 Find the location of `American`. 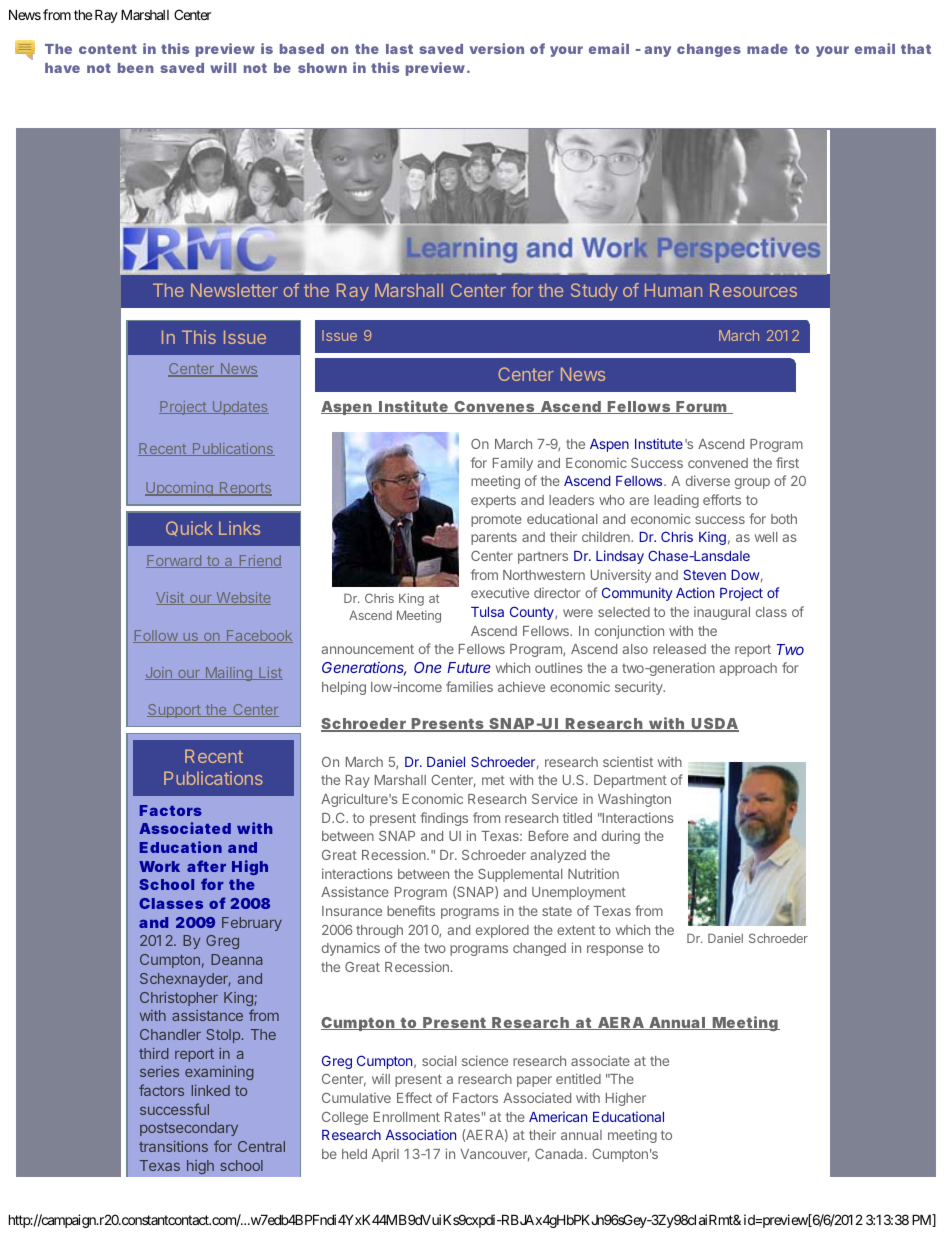

American is located at coordinates (558, 1116).
